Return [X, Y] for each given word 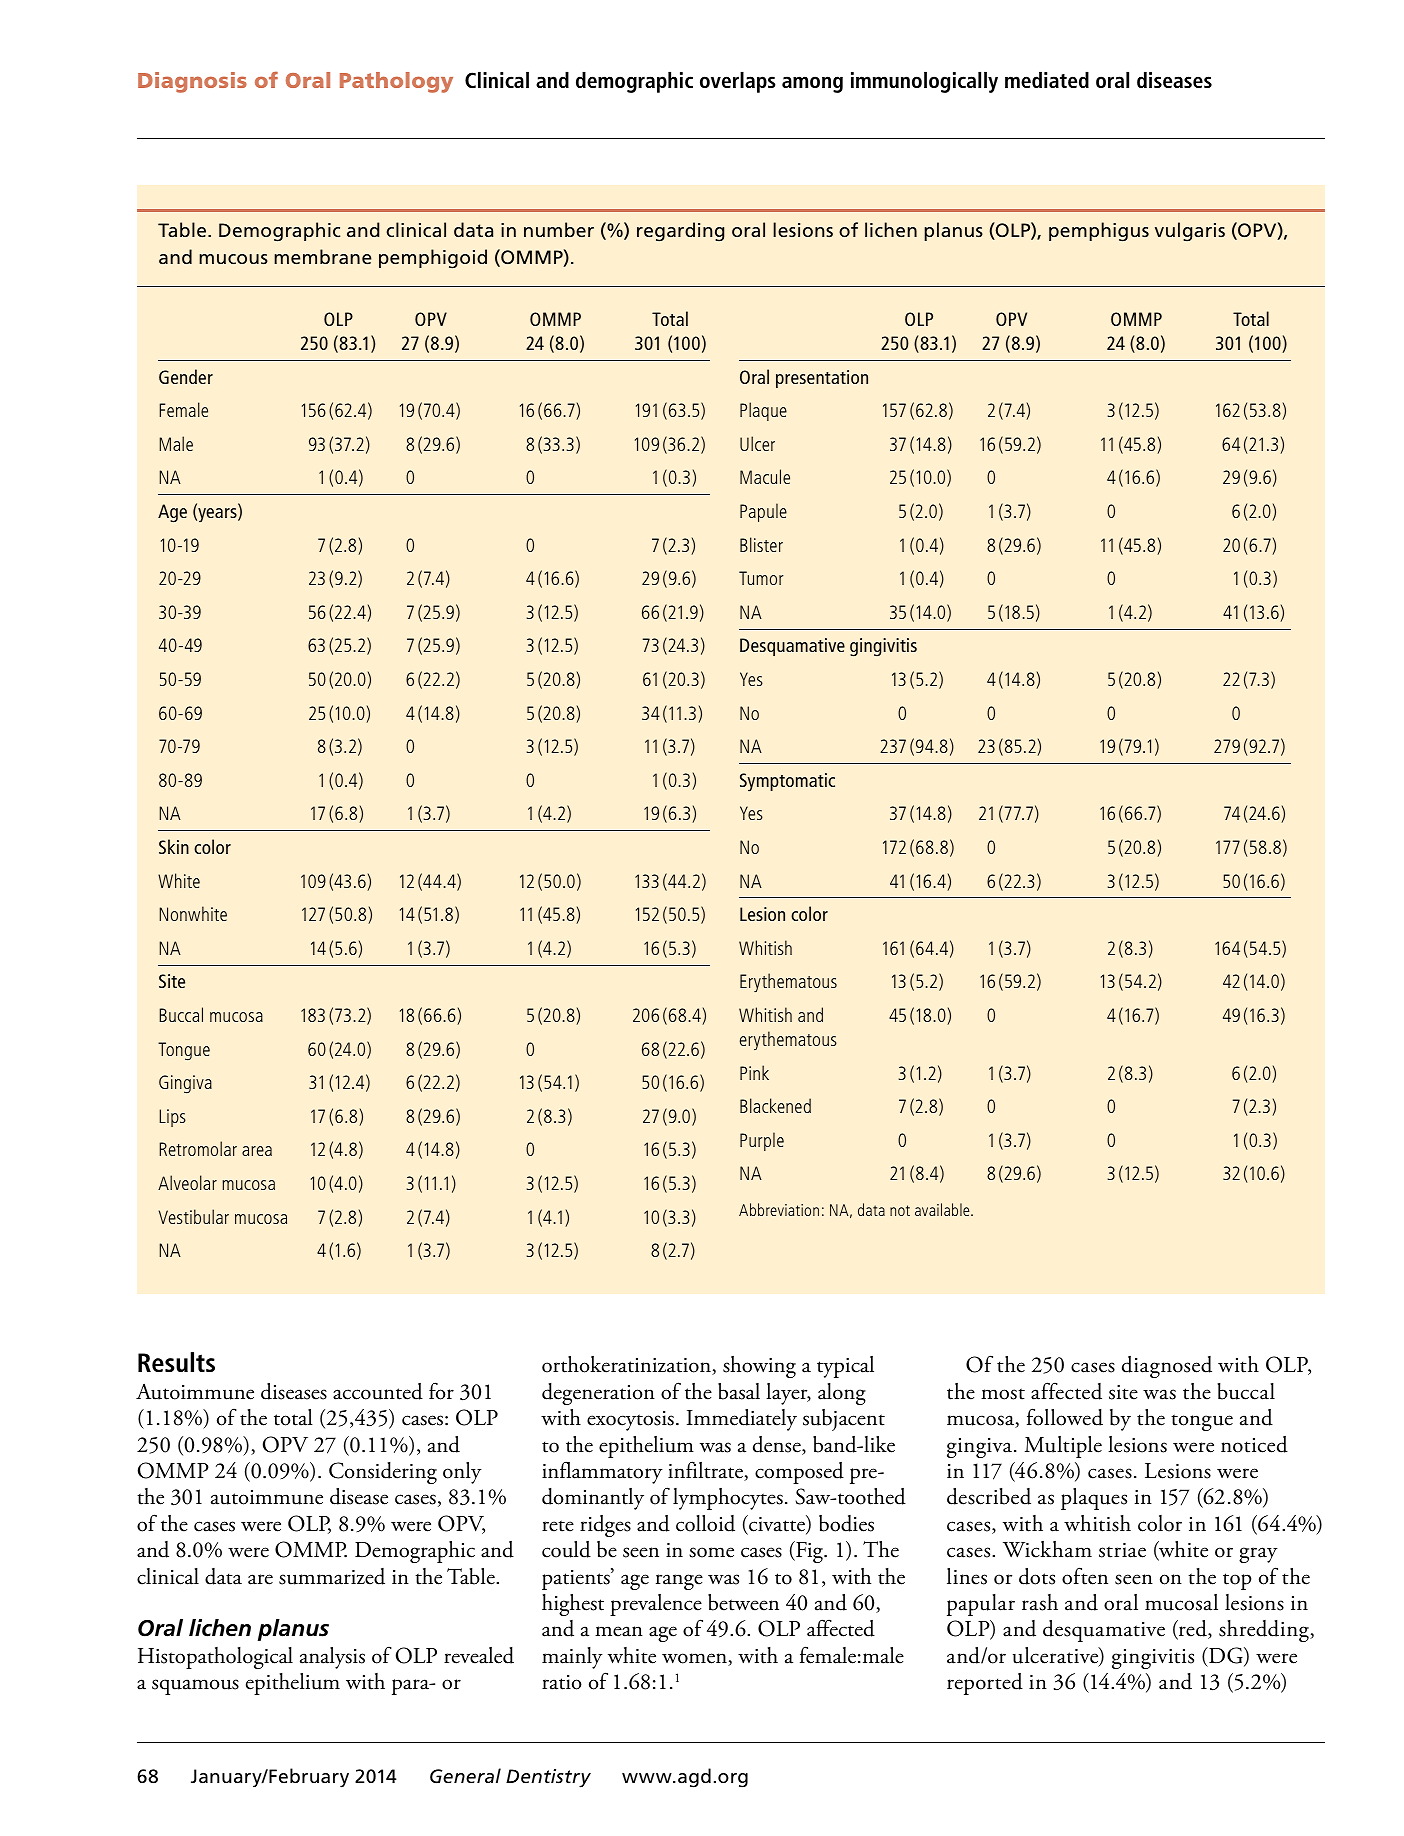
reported [985, 1684]
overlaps [738, 82]
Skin [174, 846]
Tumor [761, 578]
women [695, 1659]
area [257, 1151]
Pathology [396, 82]
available [943, 1209]
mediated [1047, 79]
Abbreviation [779, 1209]
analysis [332, 1658]
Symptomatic [787, 782]
